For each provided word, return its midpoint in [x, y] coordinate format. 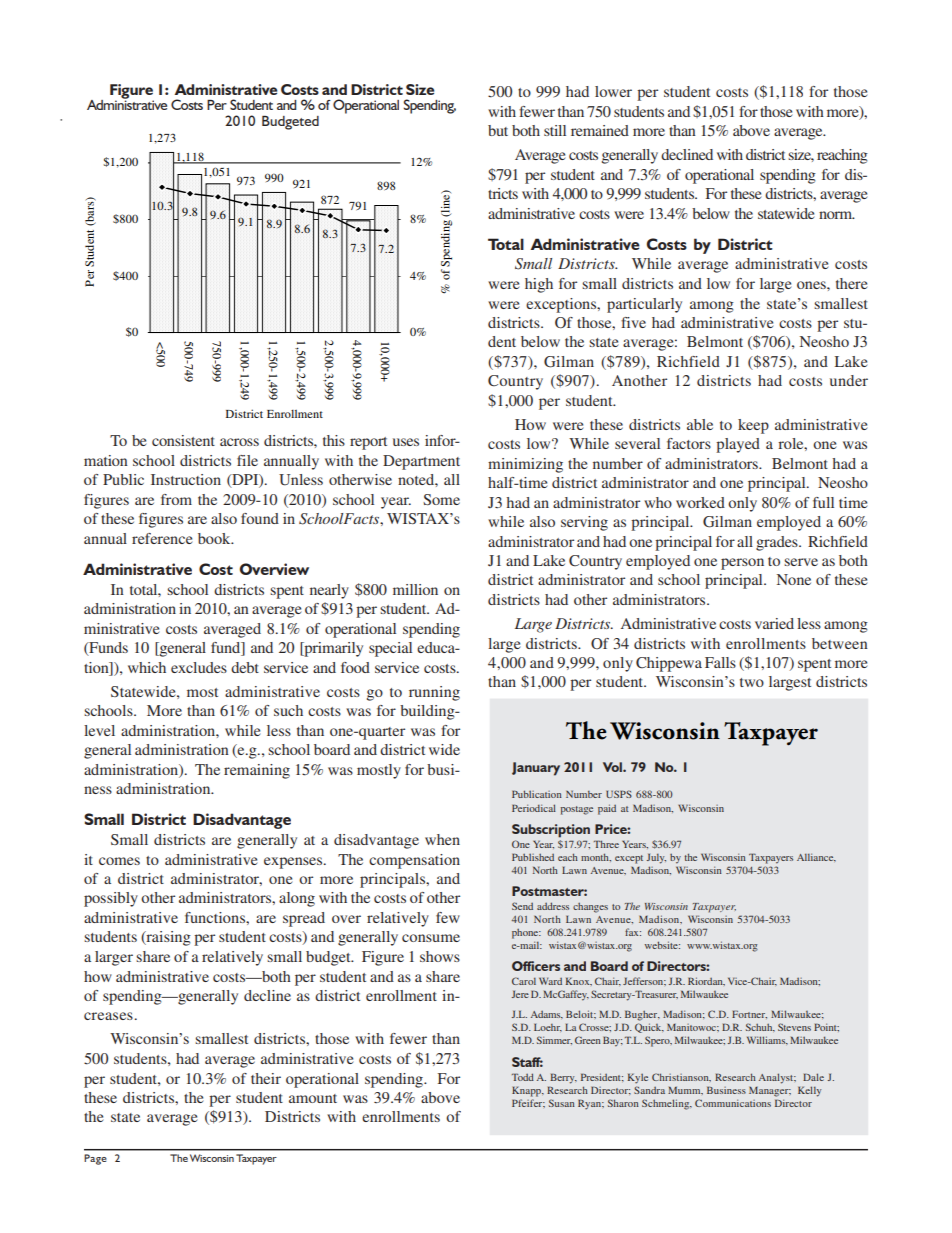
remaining [257, 771]
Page [95, 1159]
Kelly [810, 1091]
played [738, 445]
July [656, 858]
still [555, 130]
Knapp [528, 1091]
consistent [183, 440]
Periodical [534, 808]
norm [837, 215]
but [498, 130]
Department [421, 462]
